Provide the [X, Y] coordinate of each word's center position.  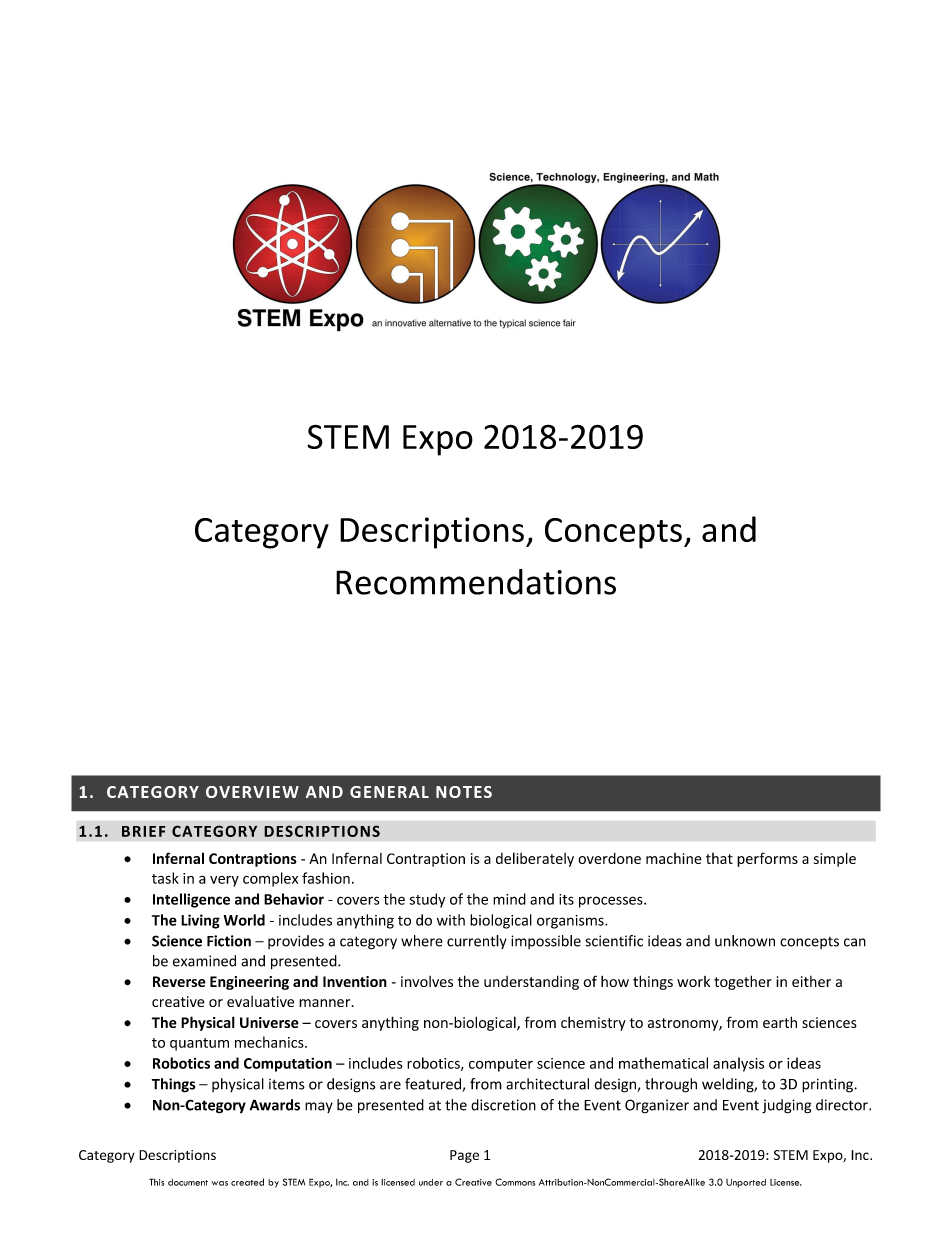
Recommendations [476, 582]
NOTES [464, 792]
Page [464, 1156]
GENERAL [389, 792]
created [247, 1182]
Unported [746, 1183]
